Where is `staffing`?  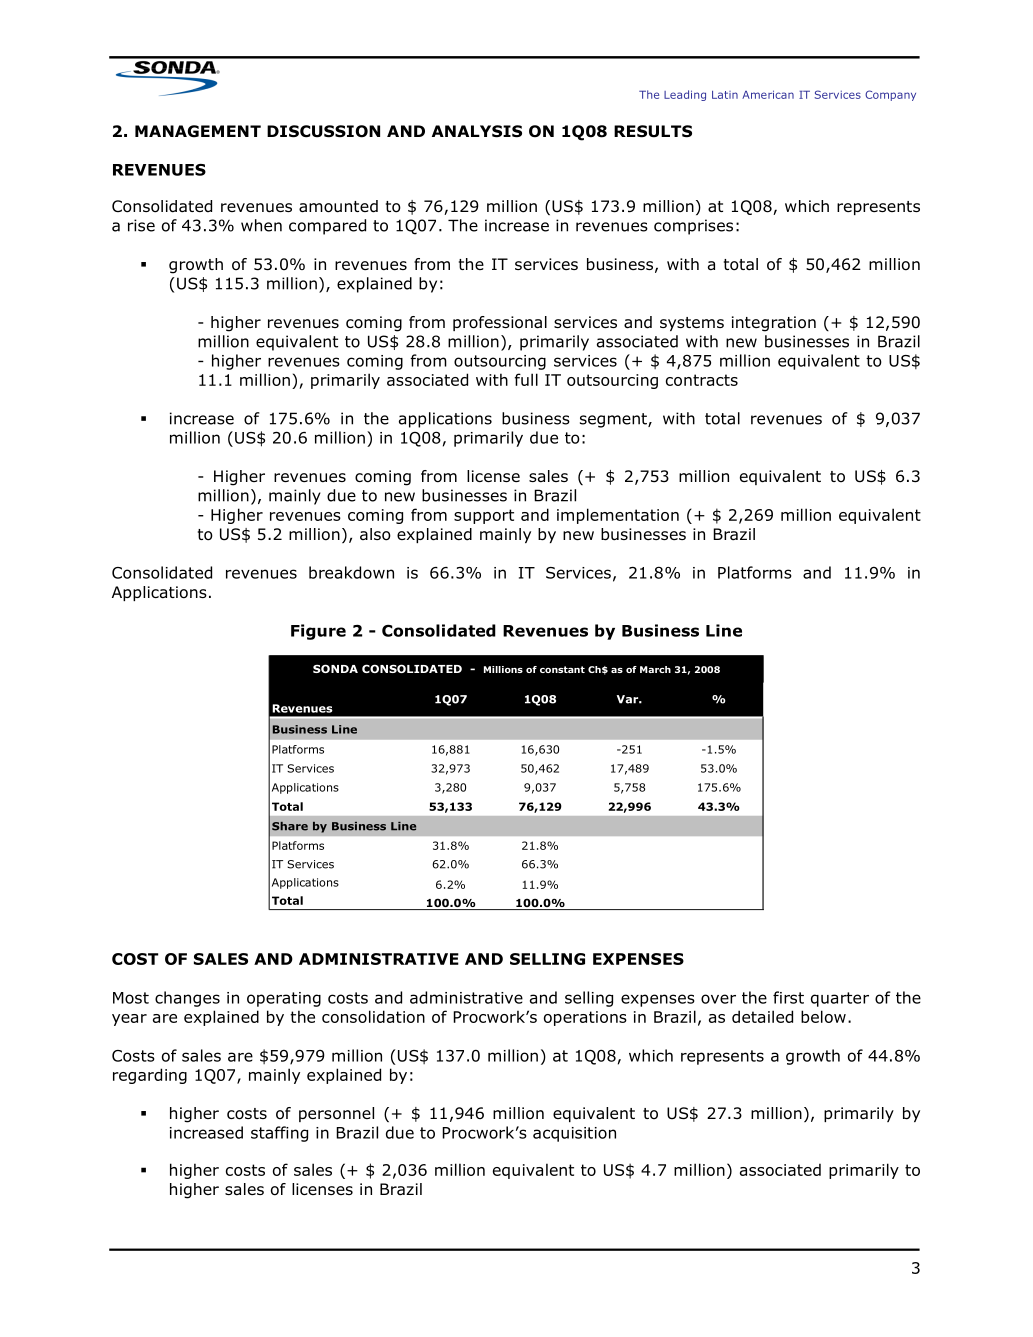
staffing is located at coordinates (279, 1134).
